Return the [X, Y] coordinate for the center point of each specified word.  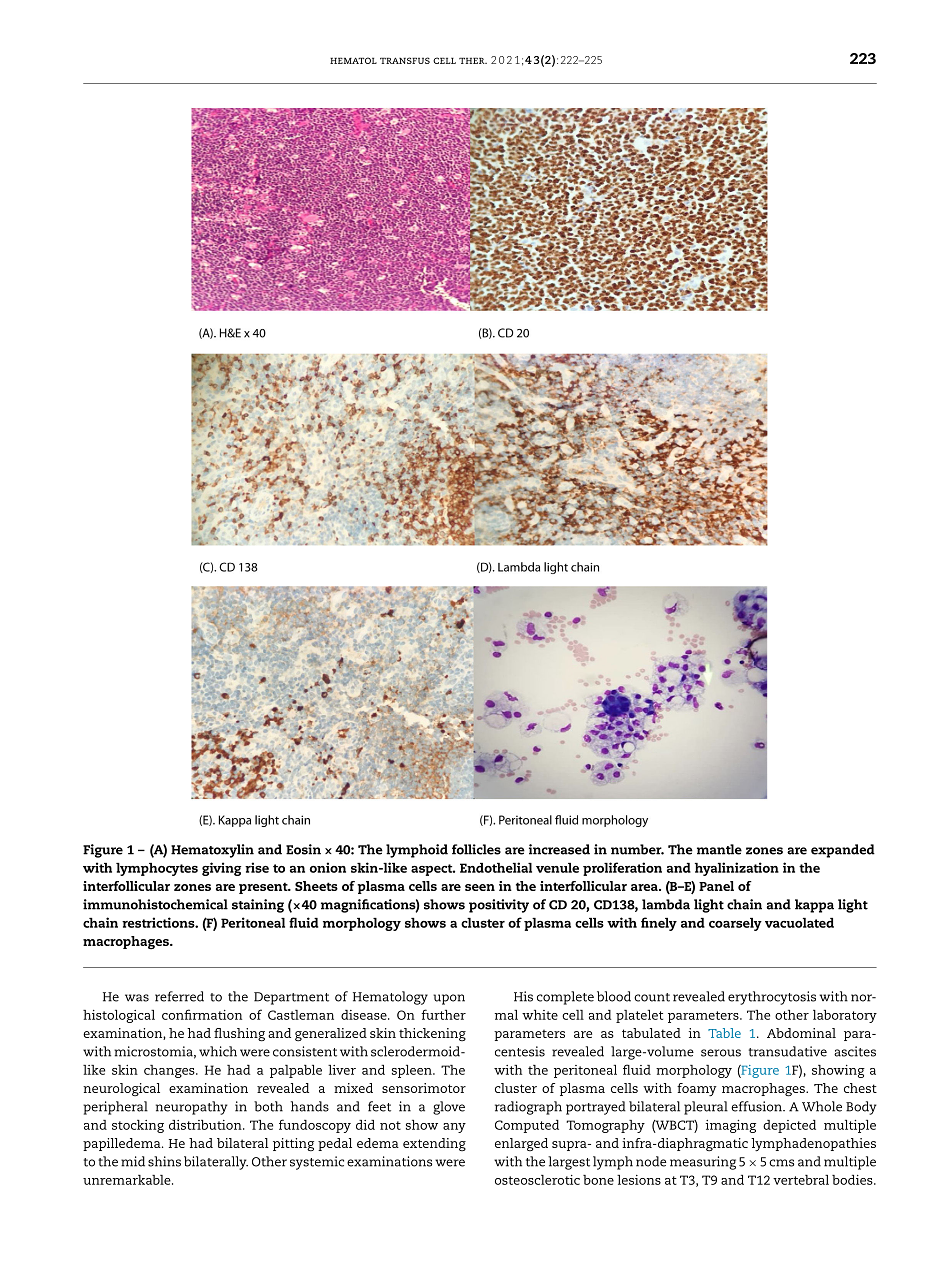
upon [449, 999]
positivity [499, 906]
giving [221, 869]
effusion [757, 1106]
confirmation [202, 1014]
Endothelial [496, 867]
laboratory [845, 1016]
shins [164, 1161]
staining [258, 906]
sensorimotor [424, 1088]
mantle [719, 849]
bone [598, 1180]
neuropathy [192, 1108]
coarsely [735, 924]
